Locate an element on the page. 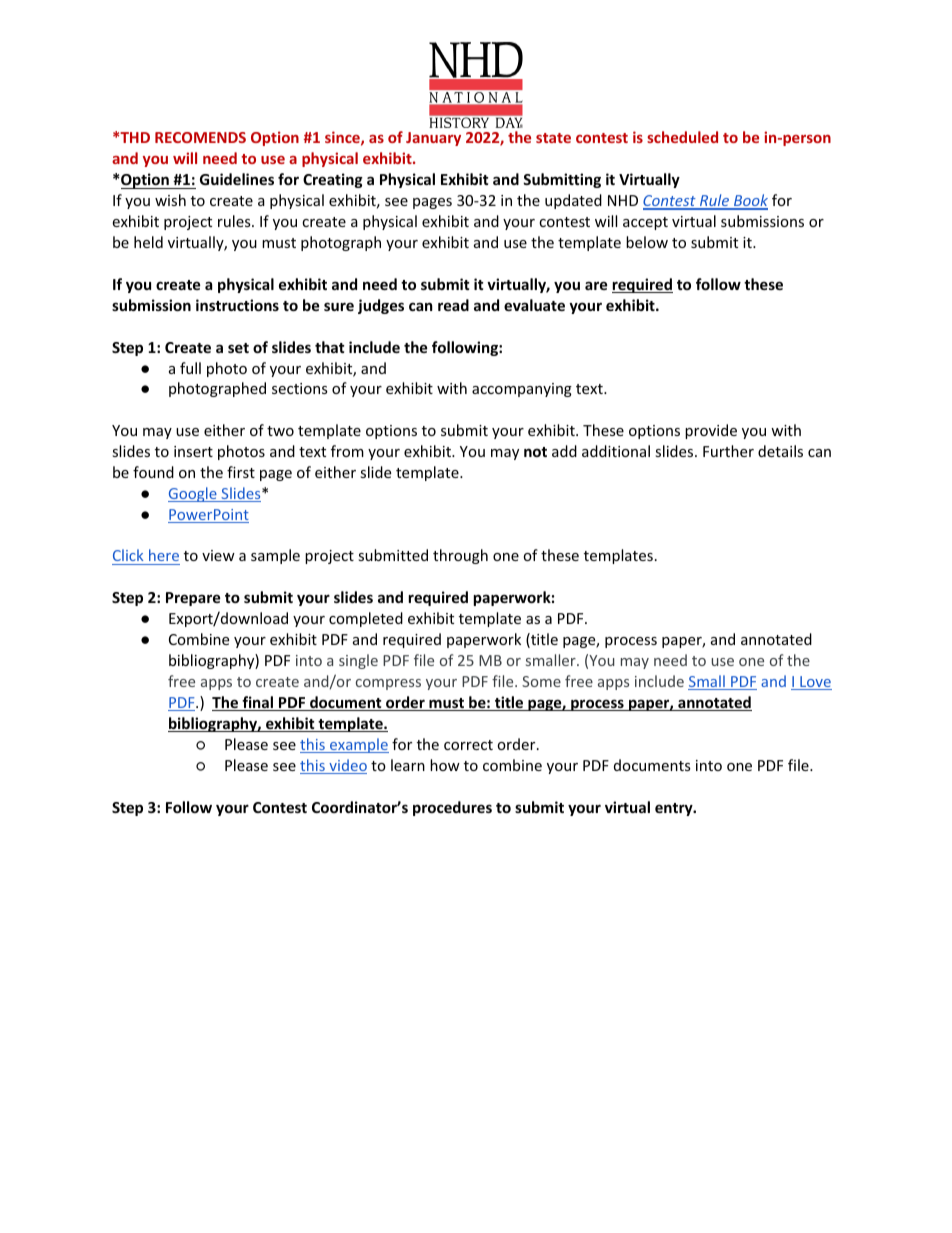 The height and width of the document is (1233, 952). below is located at coordinates (647, 242).
